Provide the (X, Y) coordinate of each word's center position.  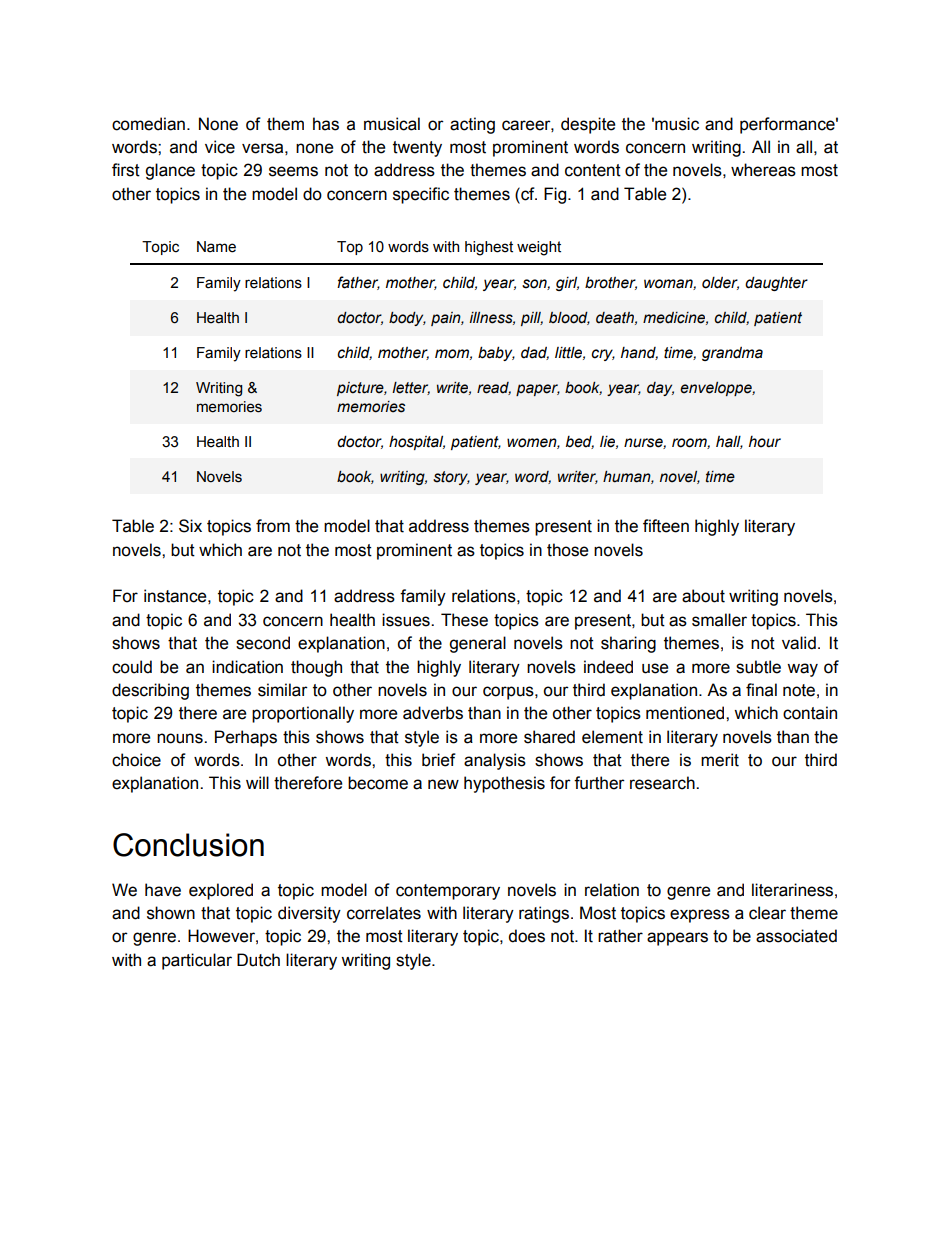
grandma (732, 354)
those (568, 550)
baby (496, 353)
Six (190, 526)
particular (197, 961)
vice (220, 147)
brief (439, 760)
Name (216, 247)
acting (472, 125)
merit (720, 760)
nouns (181, 738)
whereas (763, 170)
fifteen (666, 526)
